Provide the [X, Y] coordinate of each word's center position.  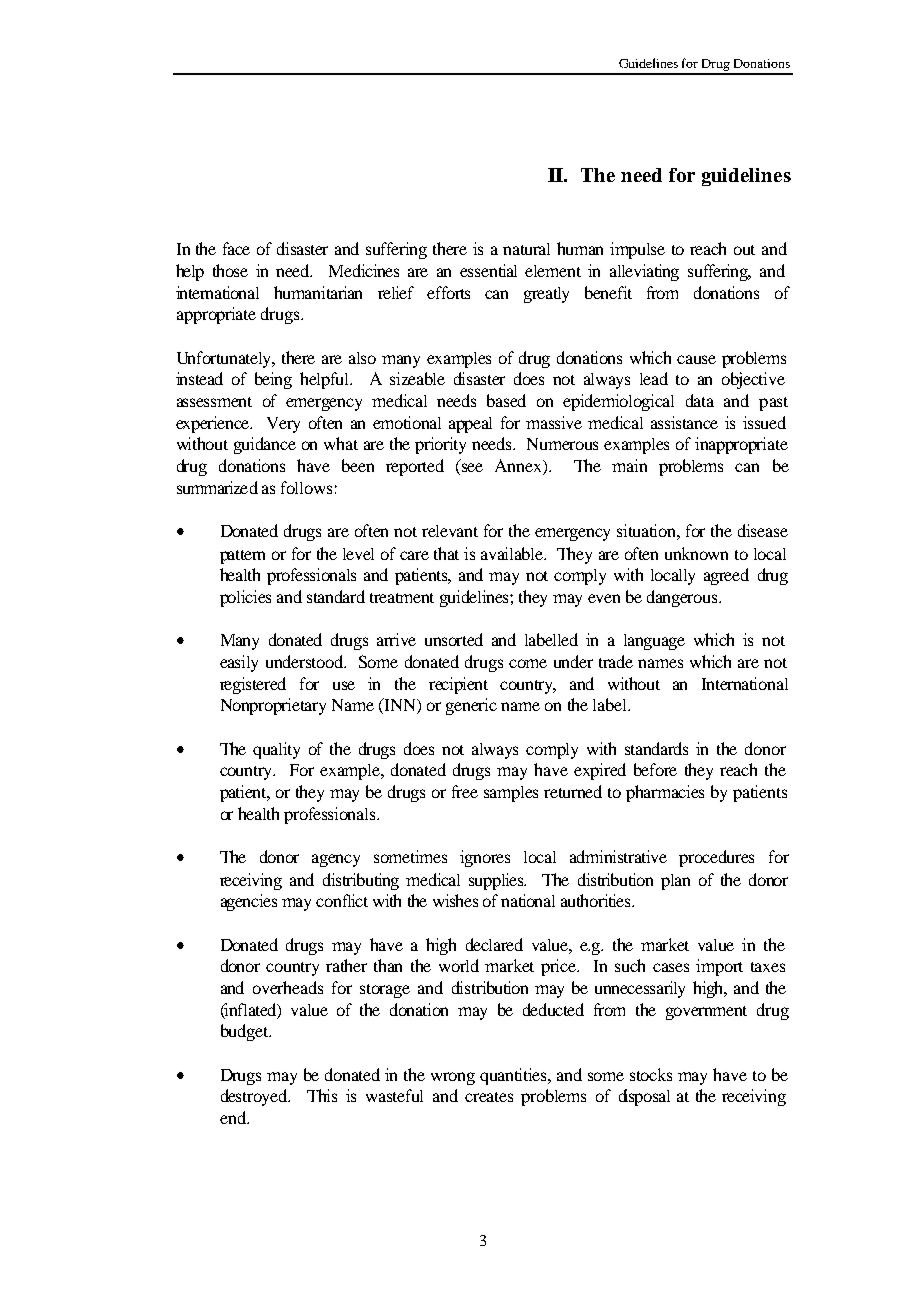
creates [489, 1097]
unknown [696, 553]
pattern [242, 557]
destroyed [255, 1097]
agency [336, 860]
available [513, 553]
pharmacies [665, 793]
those [230, 270]
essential [488, 270]
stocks [651, 1074]
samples [511, 794]
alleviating [644, 272]
